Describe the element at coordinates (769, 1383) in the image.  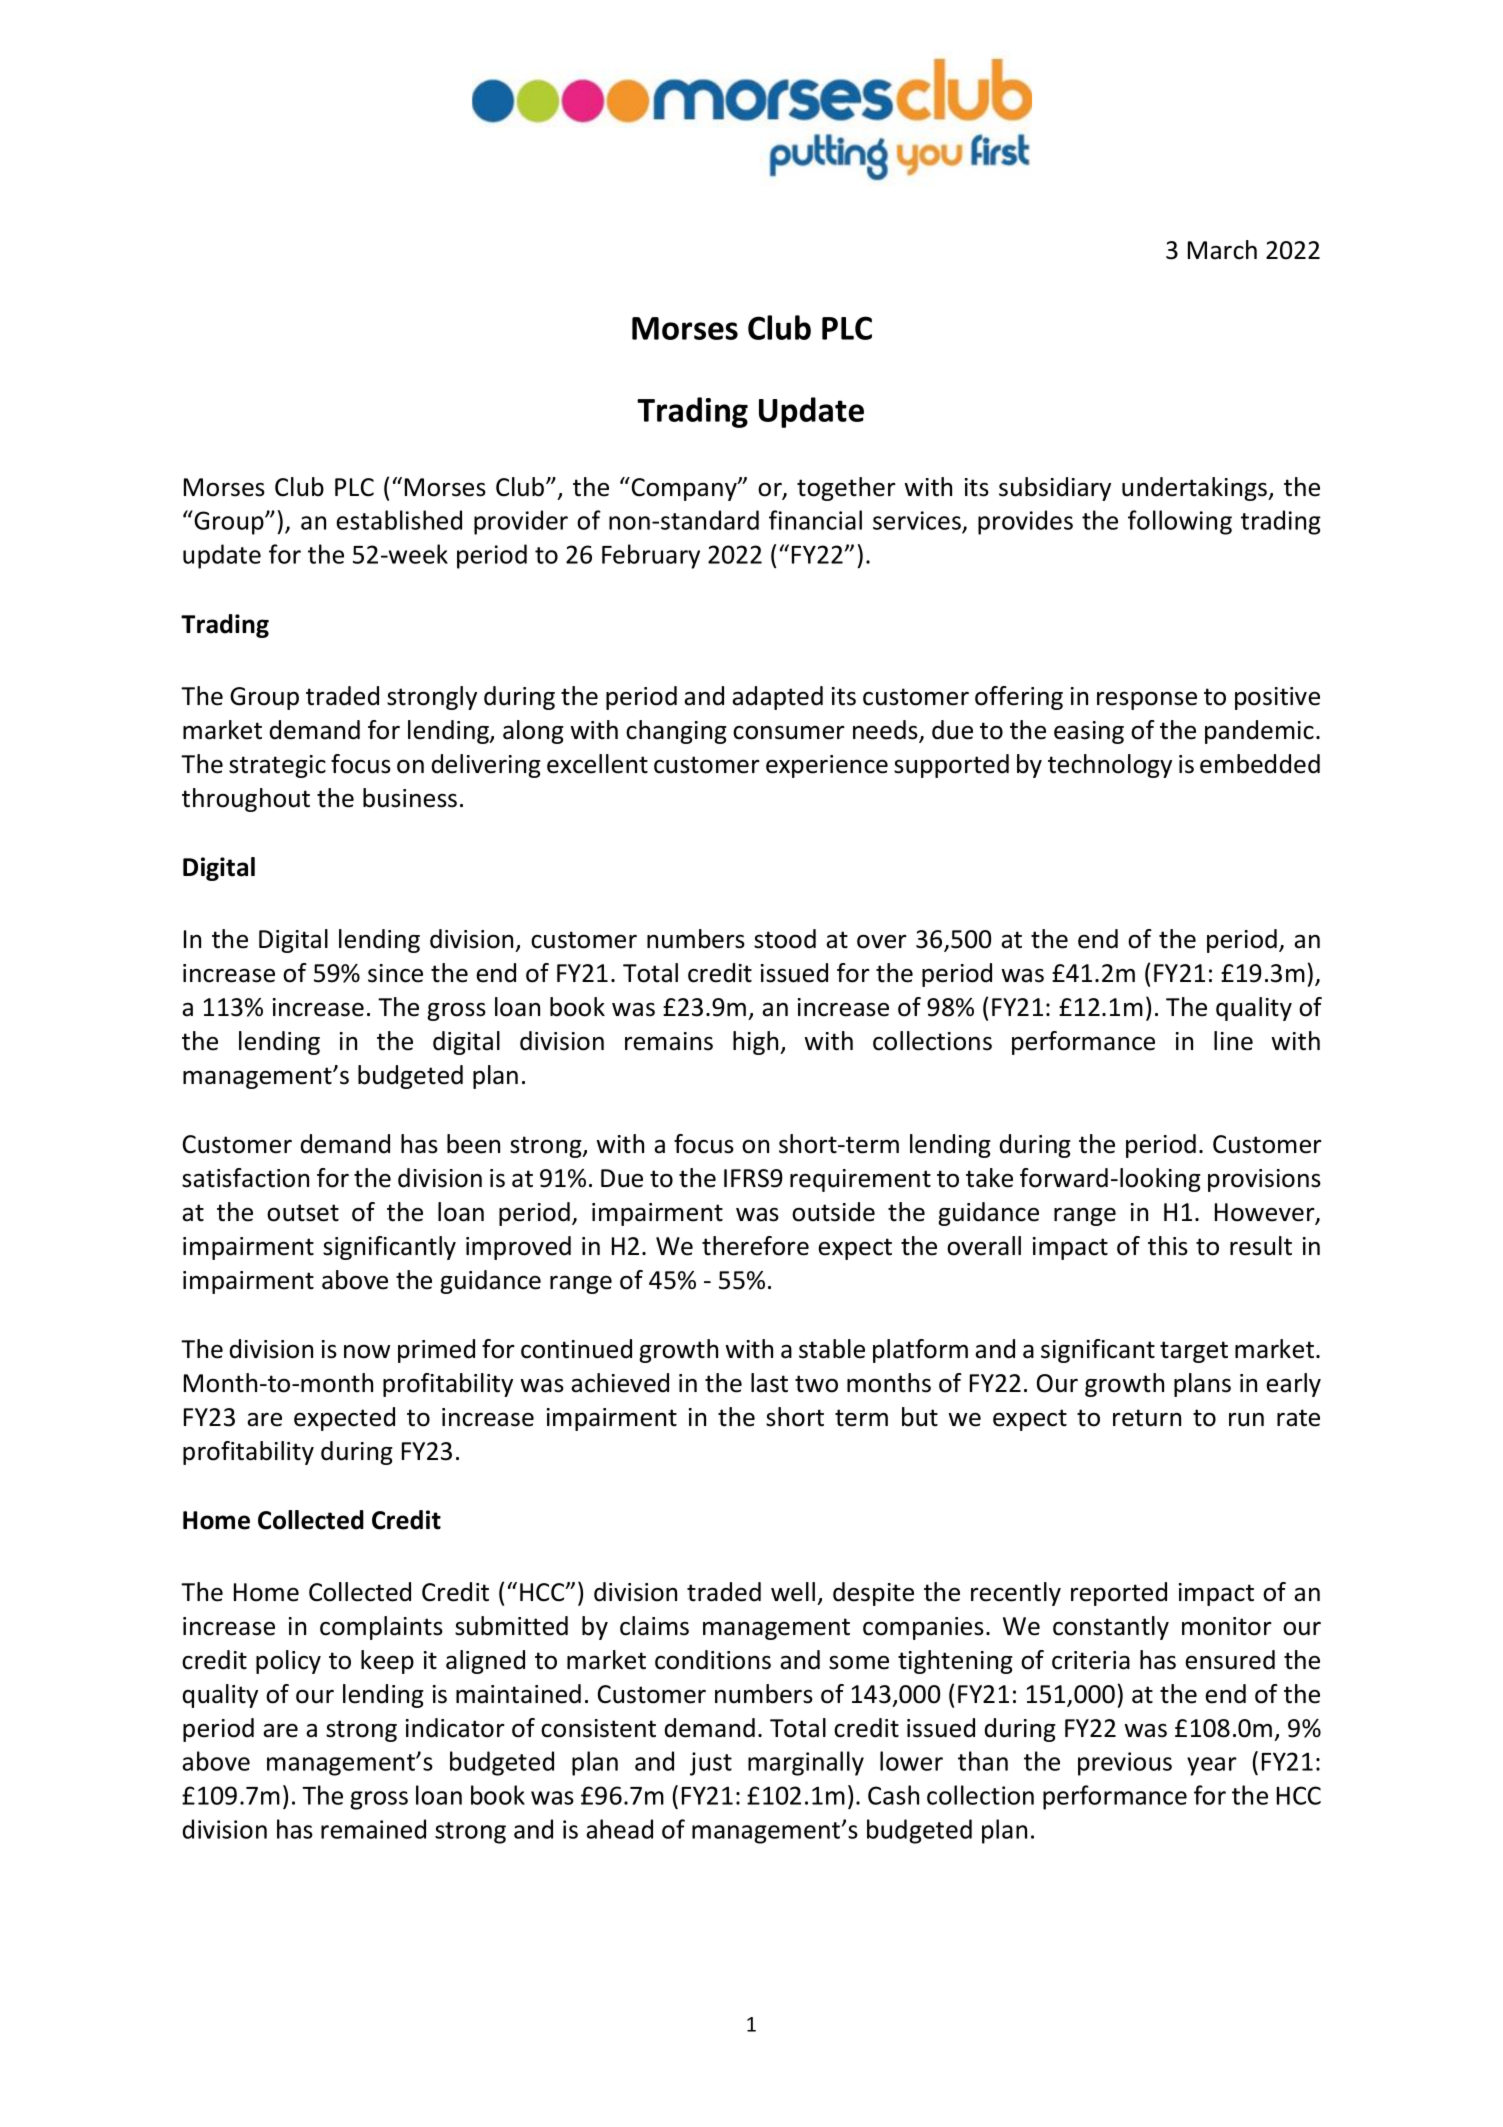
I see `last` at that location.
